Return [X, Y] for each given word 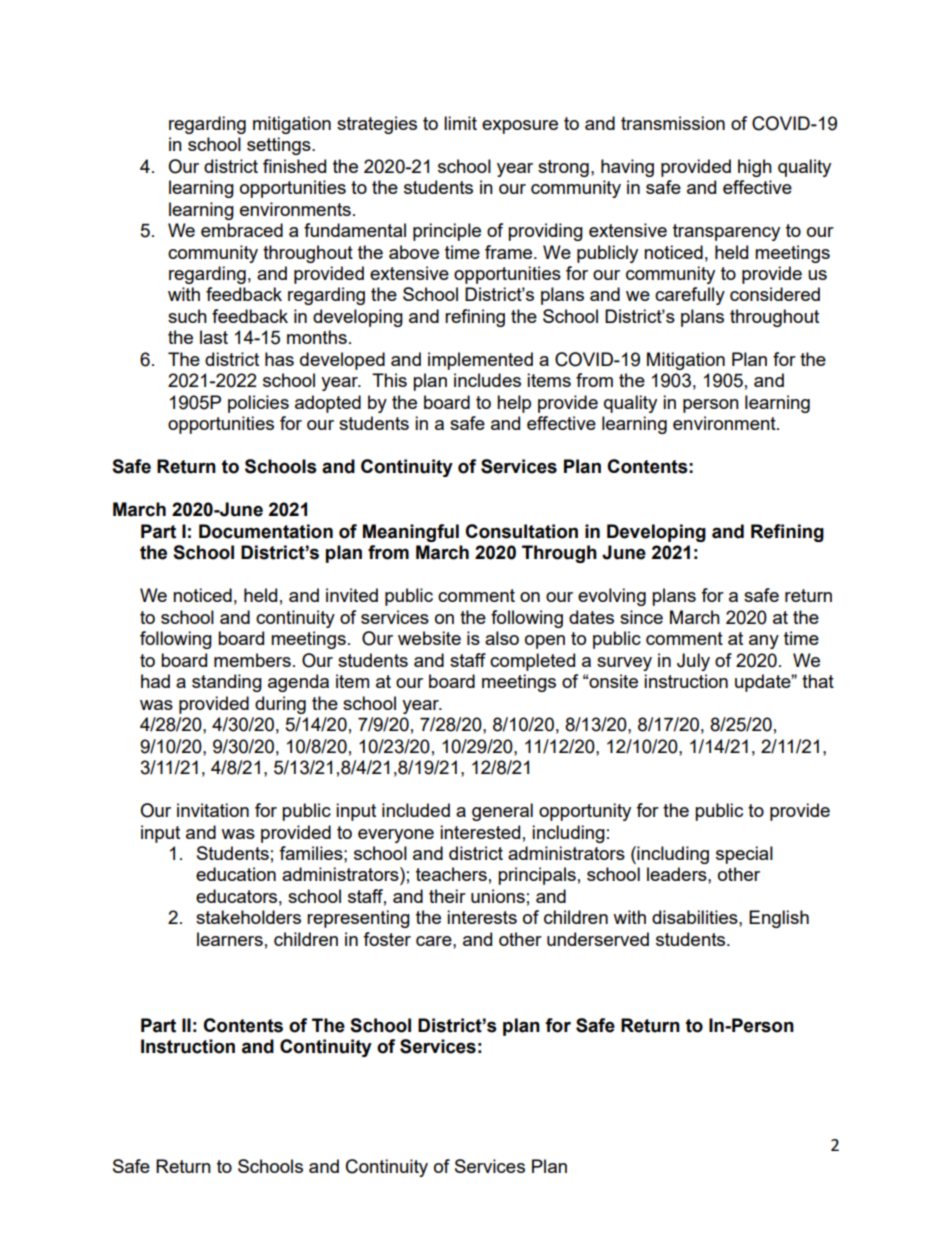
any [764, 642]
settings [280, 146]
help [514, 404]
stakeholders [248, 917]
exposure [520, 127]
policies [258, 404]
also [502, 638]
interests [482, 917]
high [755, 168]
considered [775, 294]
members [252, 660]
